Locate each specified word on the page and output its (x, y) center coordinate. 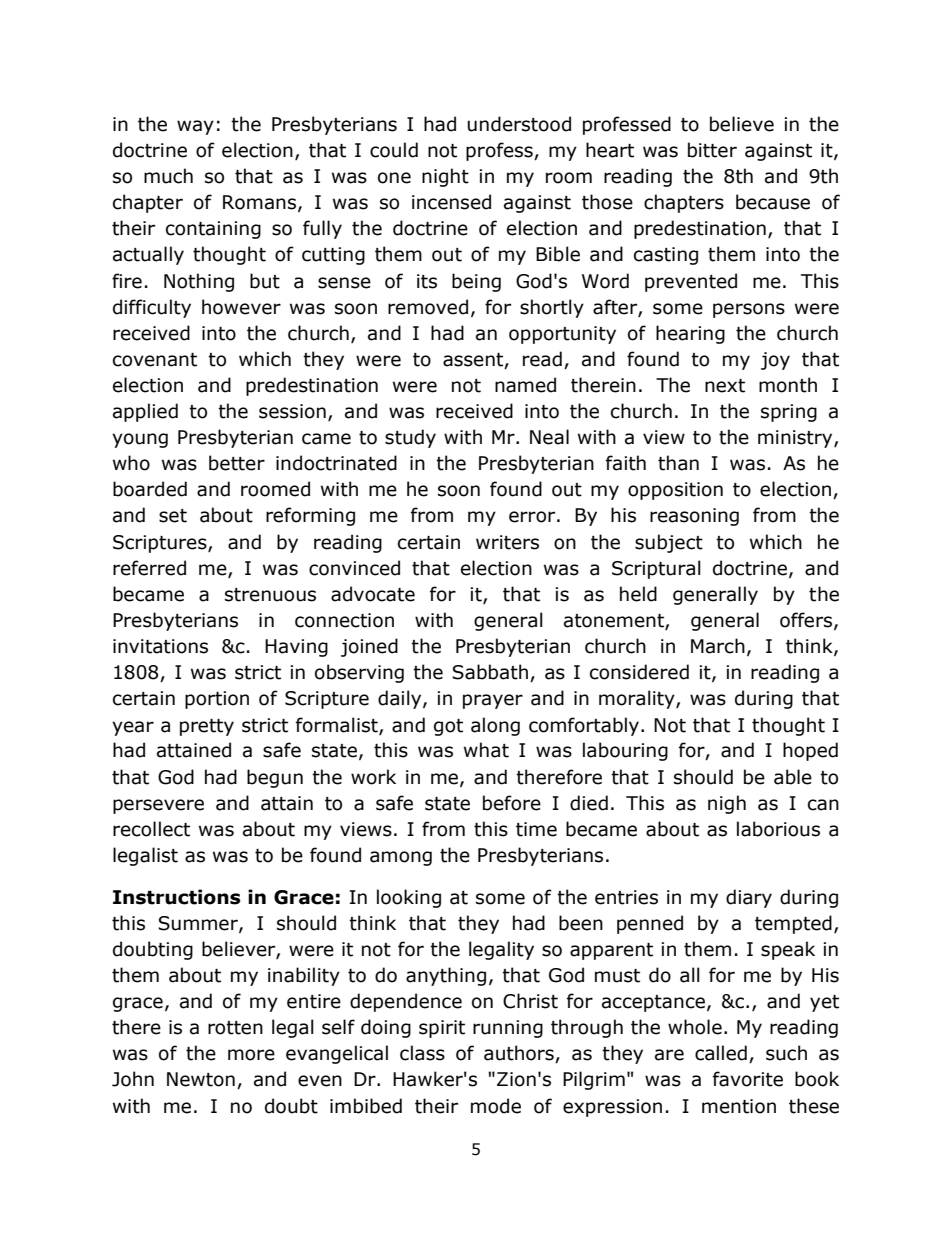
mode (496, 1106)
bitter (712, 150)
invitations (160, 646)
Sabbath (490, 672)
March (718, 646)
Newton (201, 1079)
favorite (748, 1079)
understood (519, 124)
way (195, 127)
